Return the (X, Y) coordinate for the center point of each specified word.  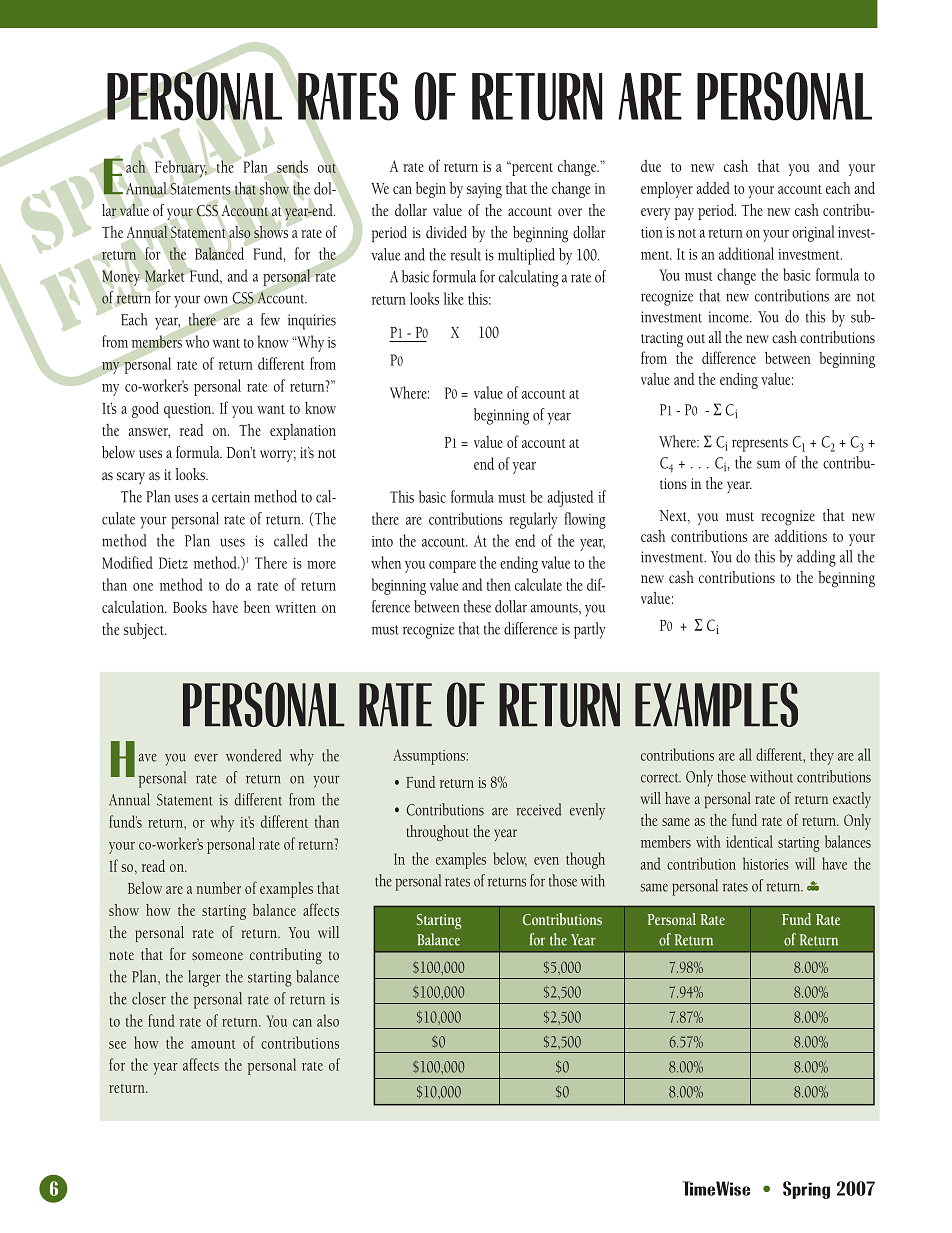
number (218, 888)
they (822, 756)
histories (766, 863)
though (585, 860)
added (713, 188)
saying (484, 190)
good (145, 410)
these (477, 606)
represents (760, 445)
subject (145, 631)
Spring (806, 1190)
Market (164, 275)
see (117, 1045)
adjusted (570, 498)
